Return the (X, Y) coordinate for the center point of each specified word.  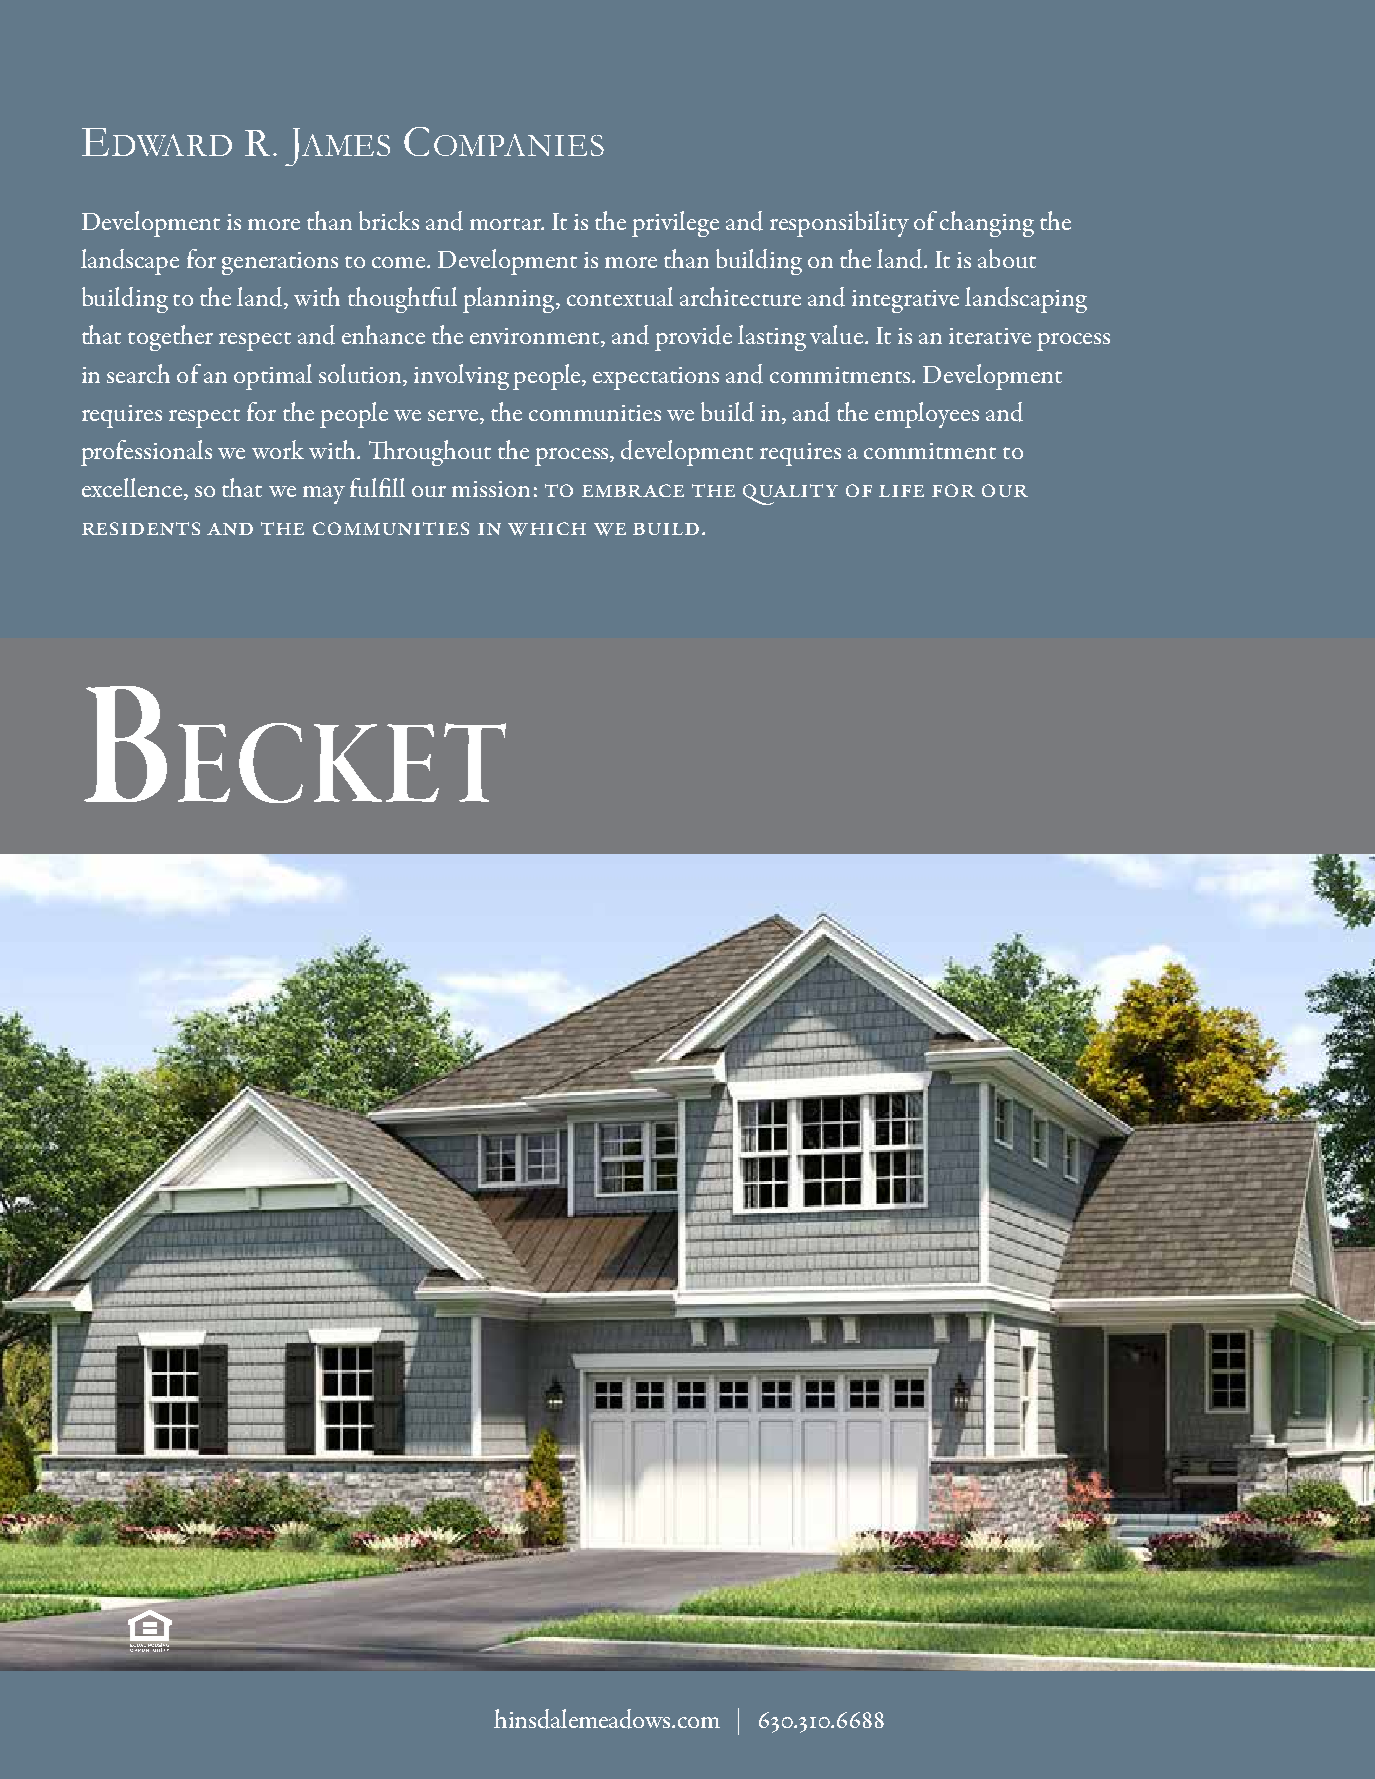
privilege (675, 224)
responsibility (839, 224)
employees (927, 415)
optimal (273, 377)
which (547, 529)
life (901, 491)
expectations (656, 378)
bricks (389, 220)
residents (141, 528)
